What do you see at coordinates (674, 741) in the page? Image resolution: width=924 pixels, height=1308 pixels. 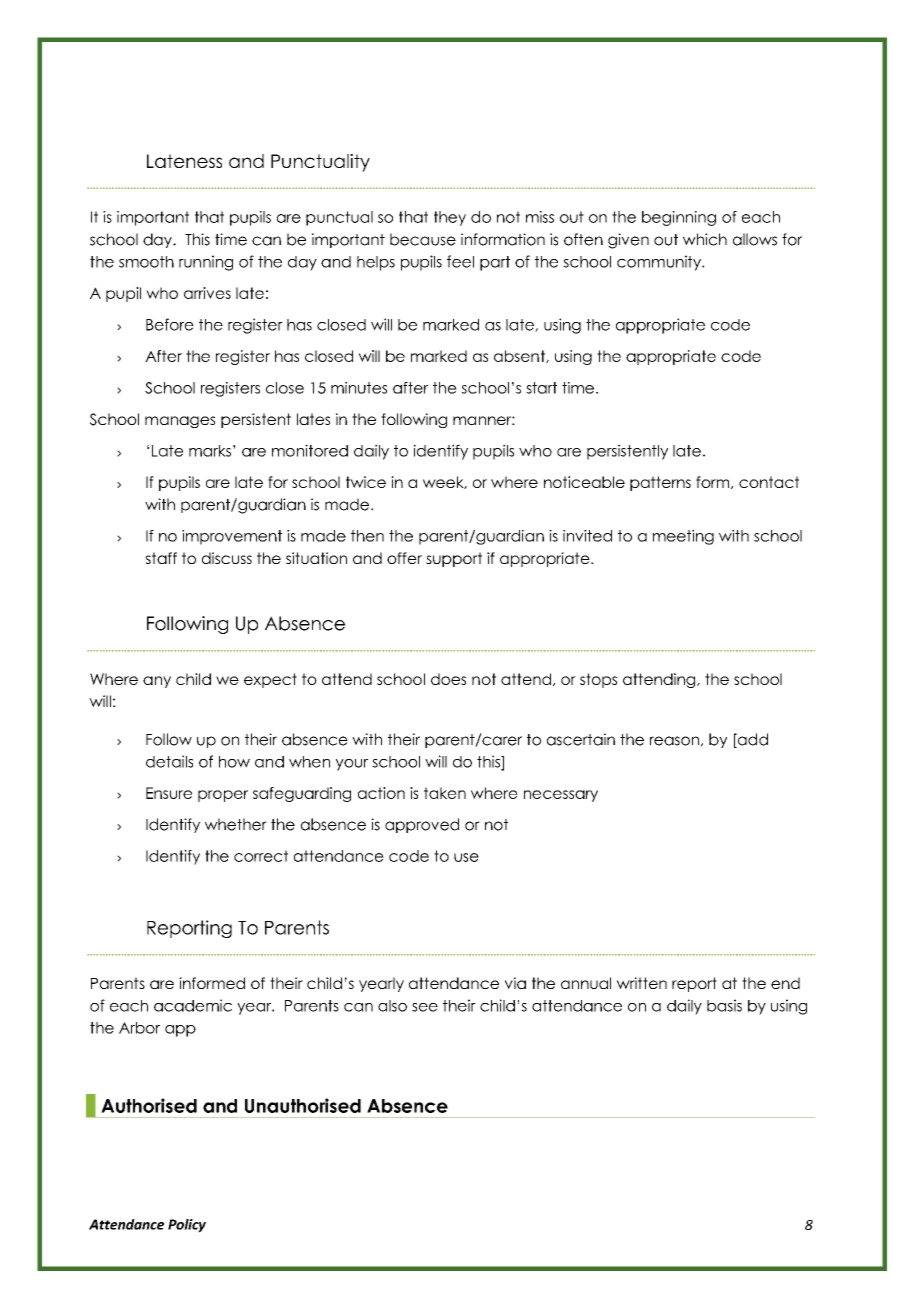 I see `reason` at bounding box center [674, 741].
